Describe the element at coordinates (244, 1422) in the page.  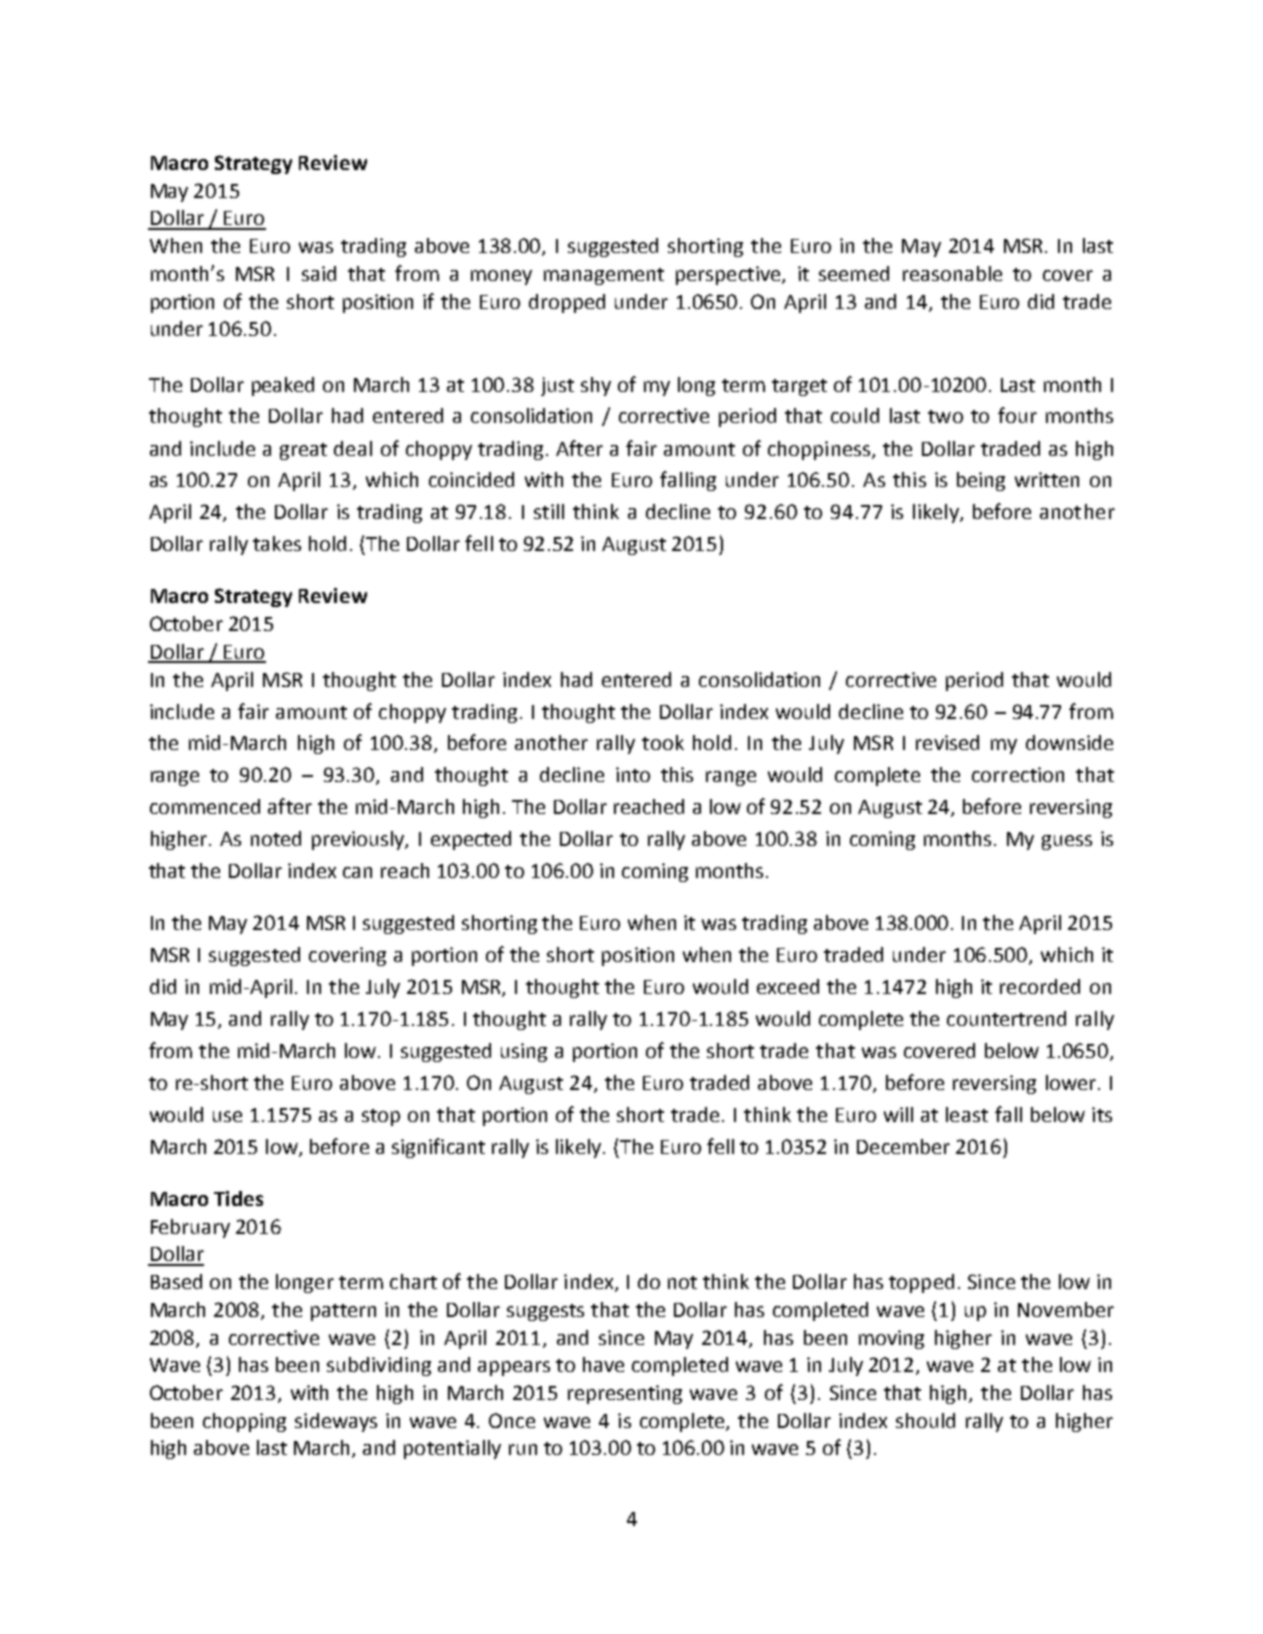
I see `chopping` at that location.
